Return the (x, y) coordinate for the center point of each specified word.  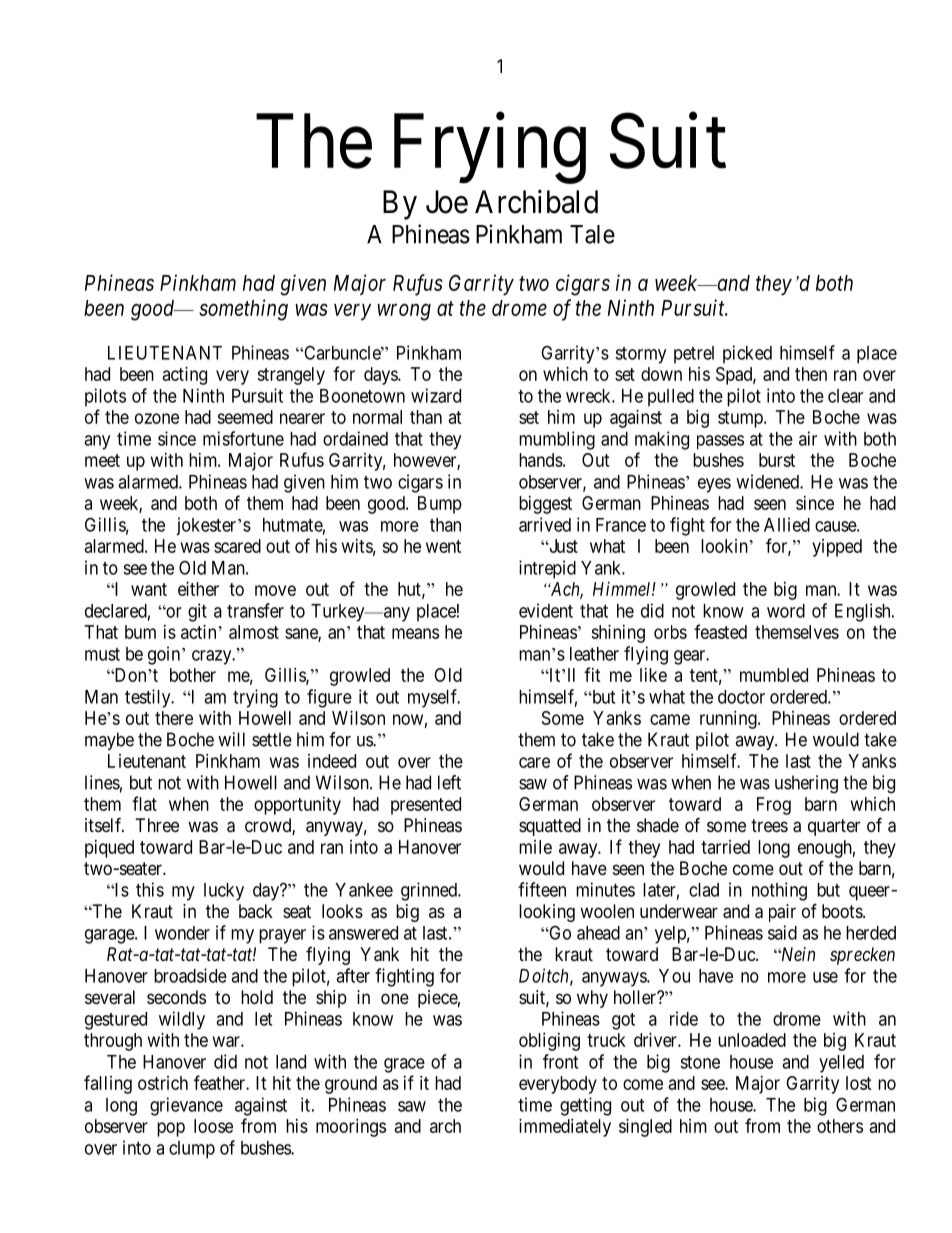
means (415, 633)
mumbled (774, 675)
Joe (447, 202)
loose (213, 1126)
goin (164, 655)
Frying (490, 149)
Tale (592, 234)
